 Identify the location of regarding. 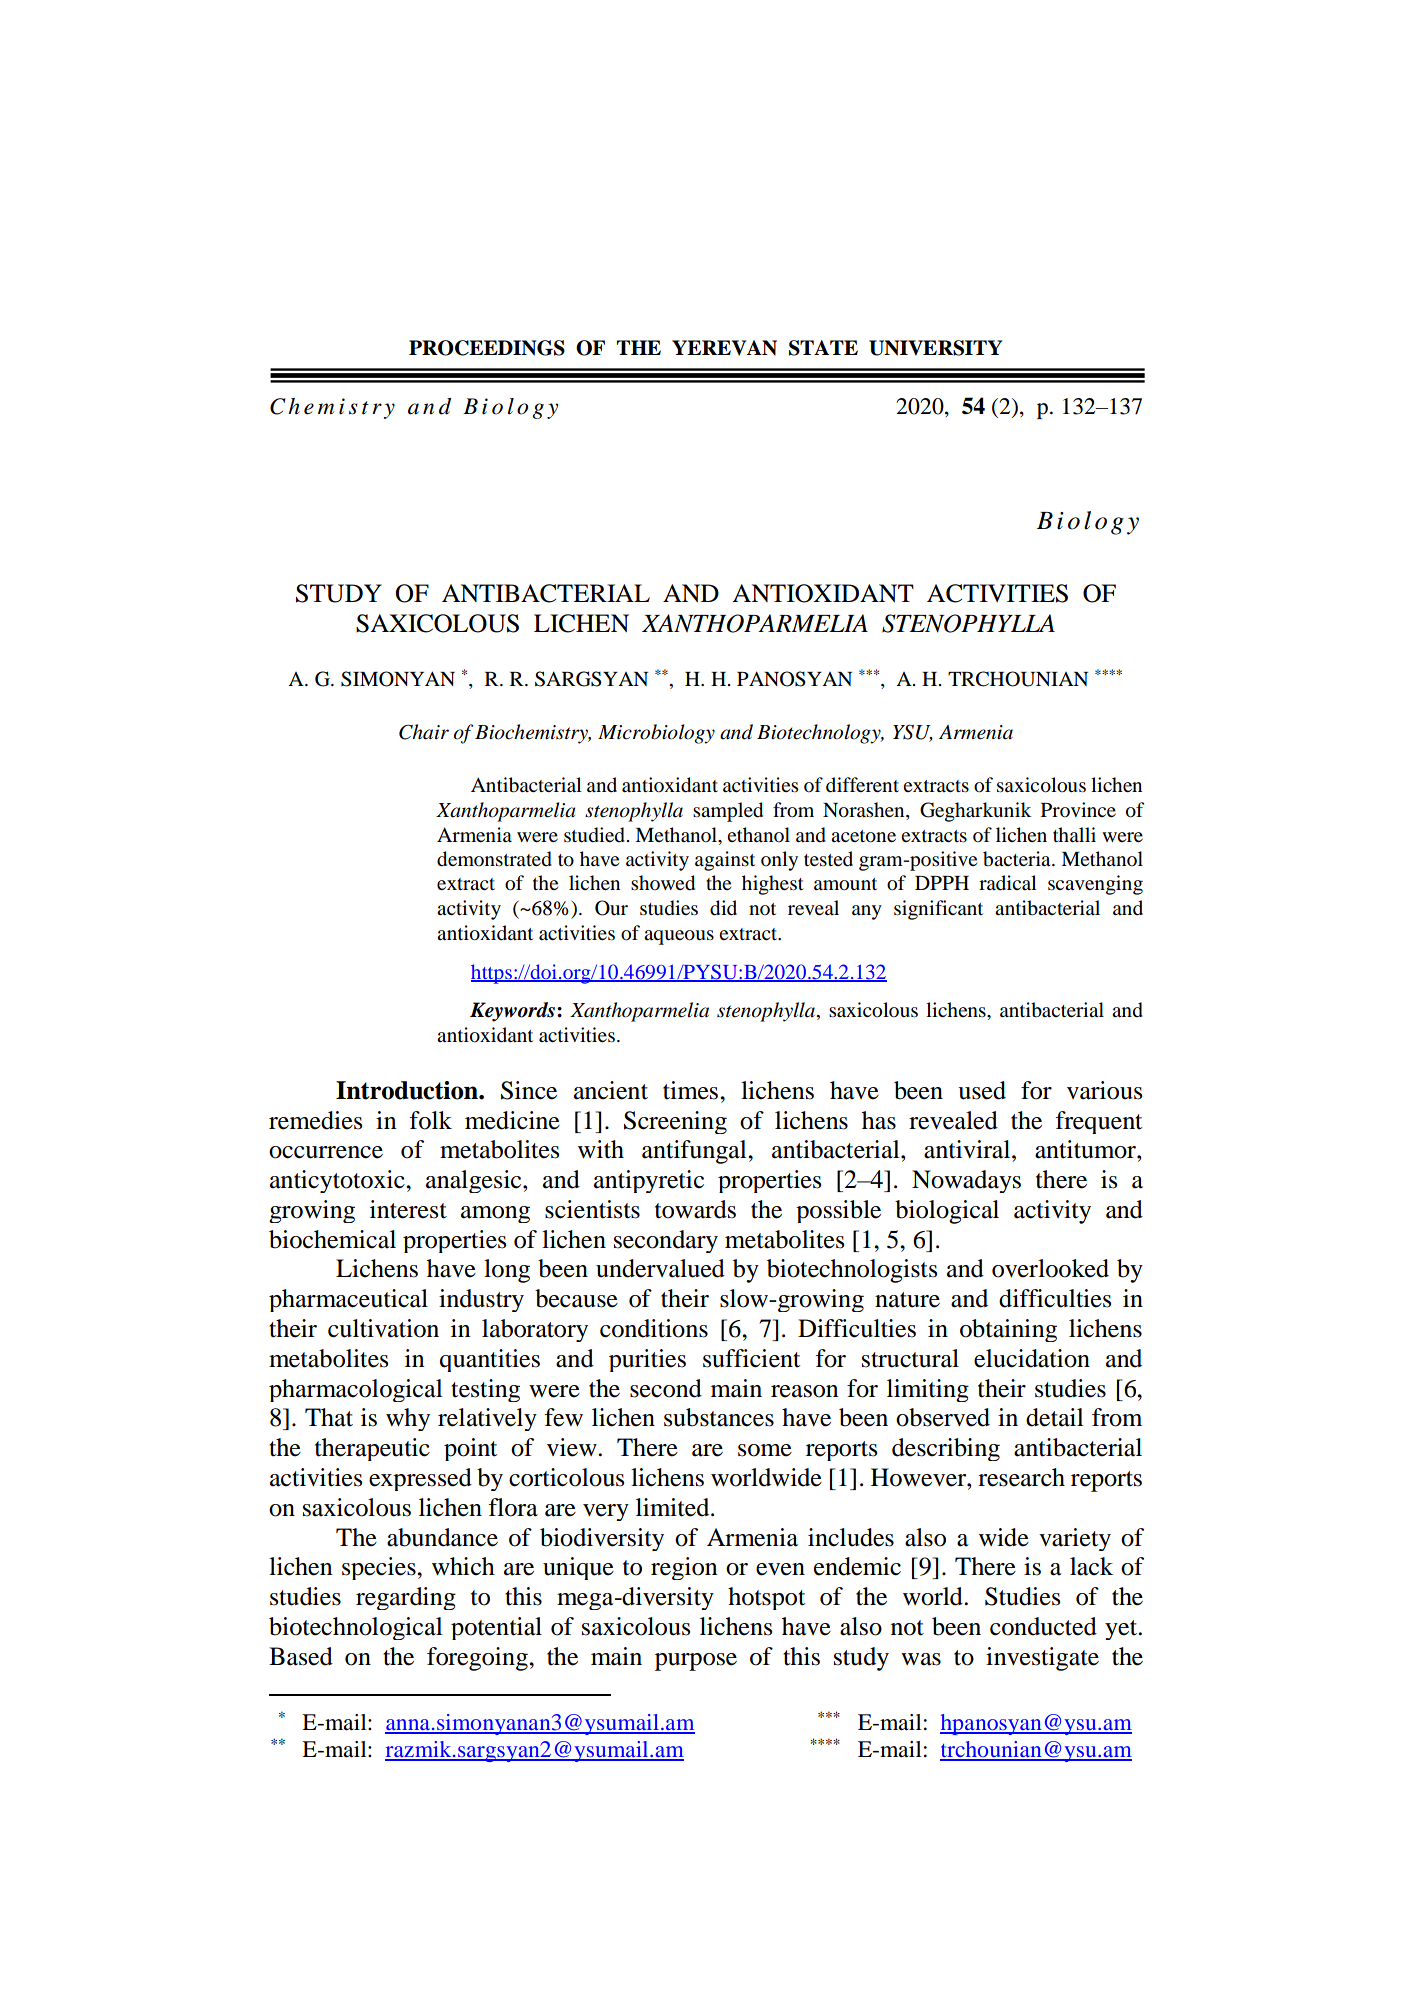
(406, 1598).
